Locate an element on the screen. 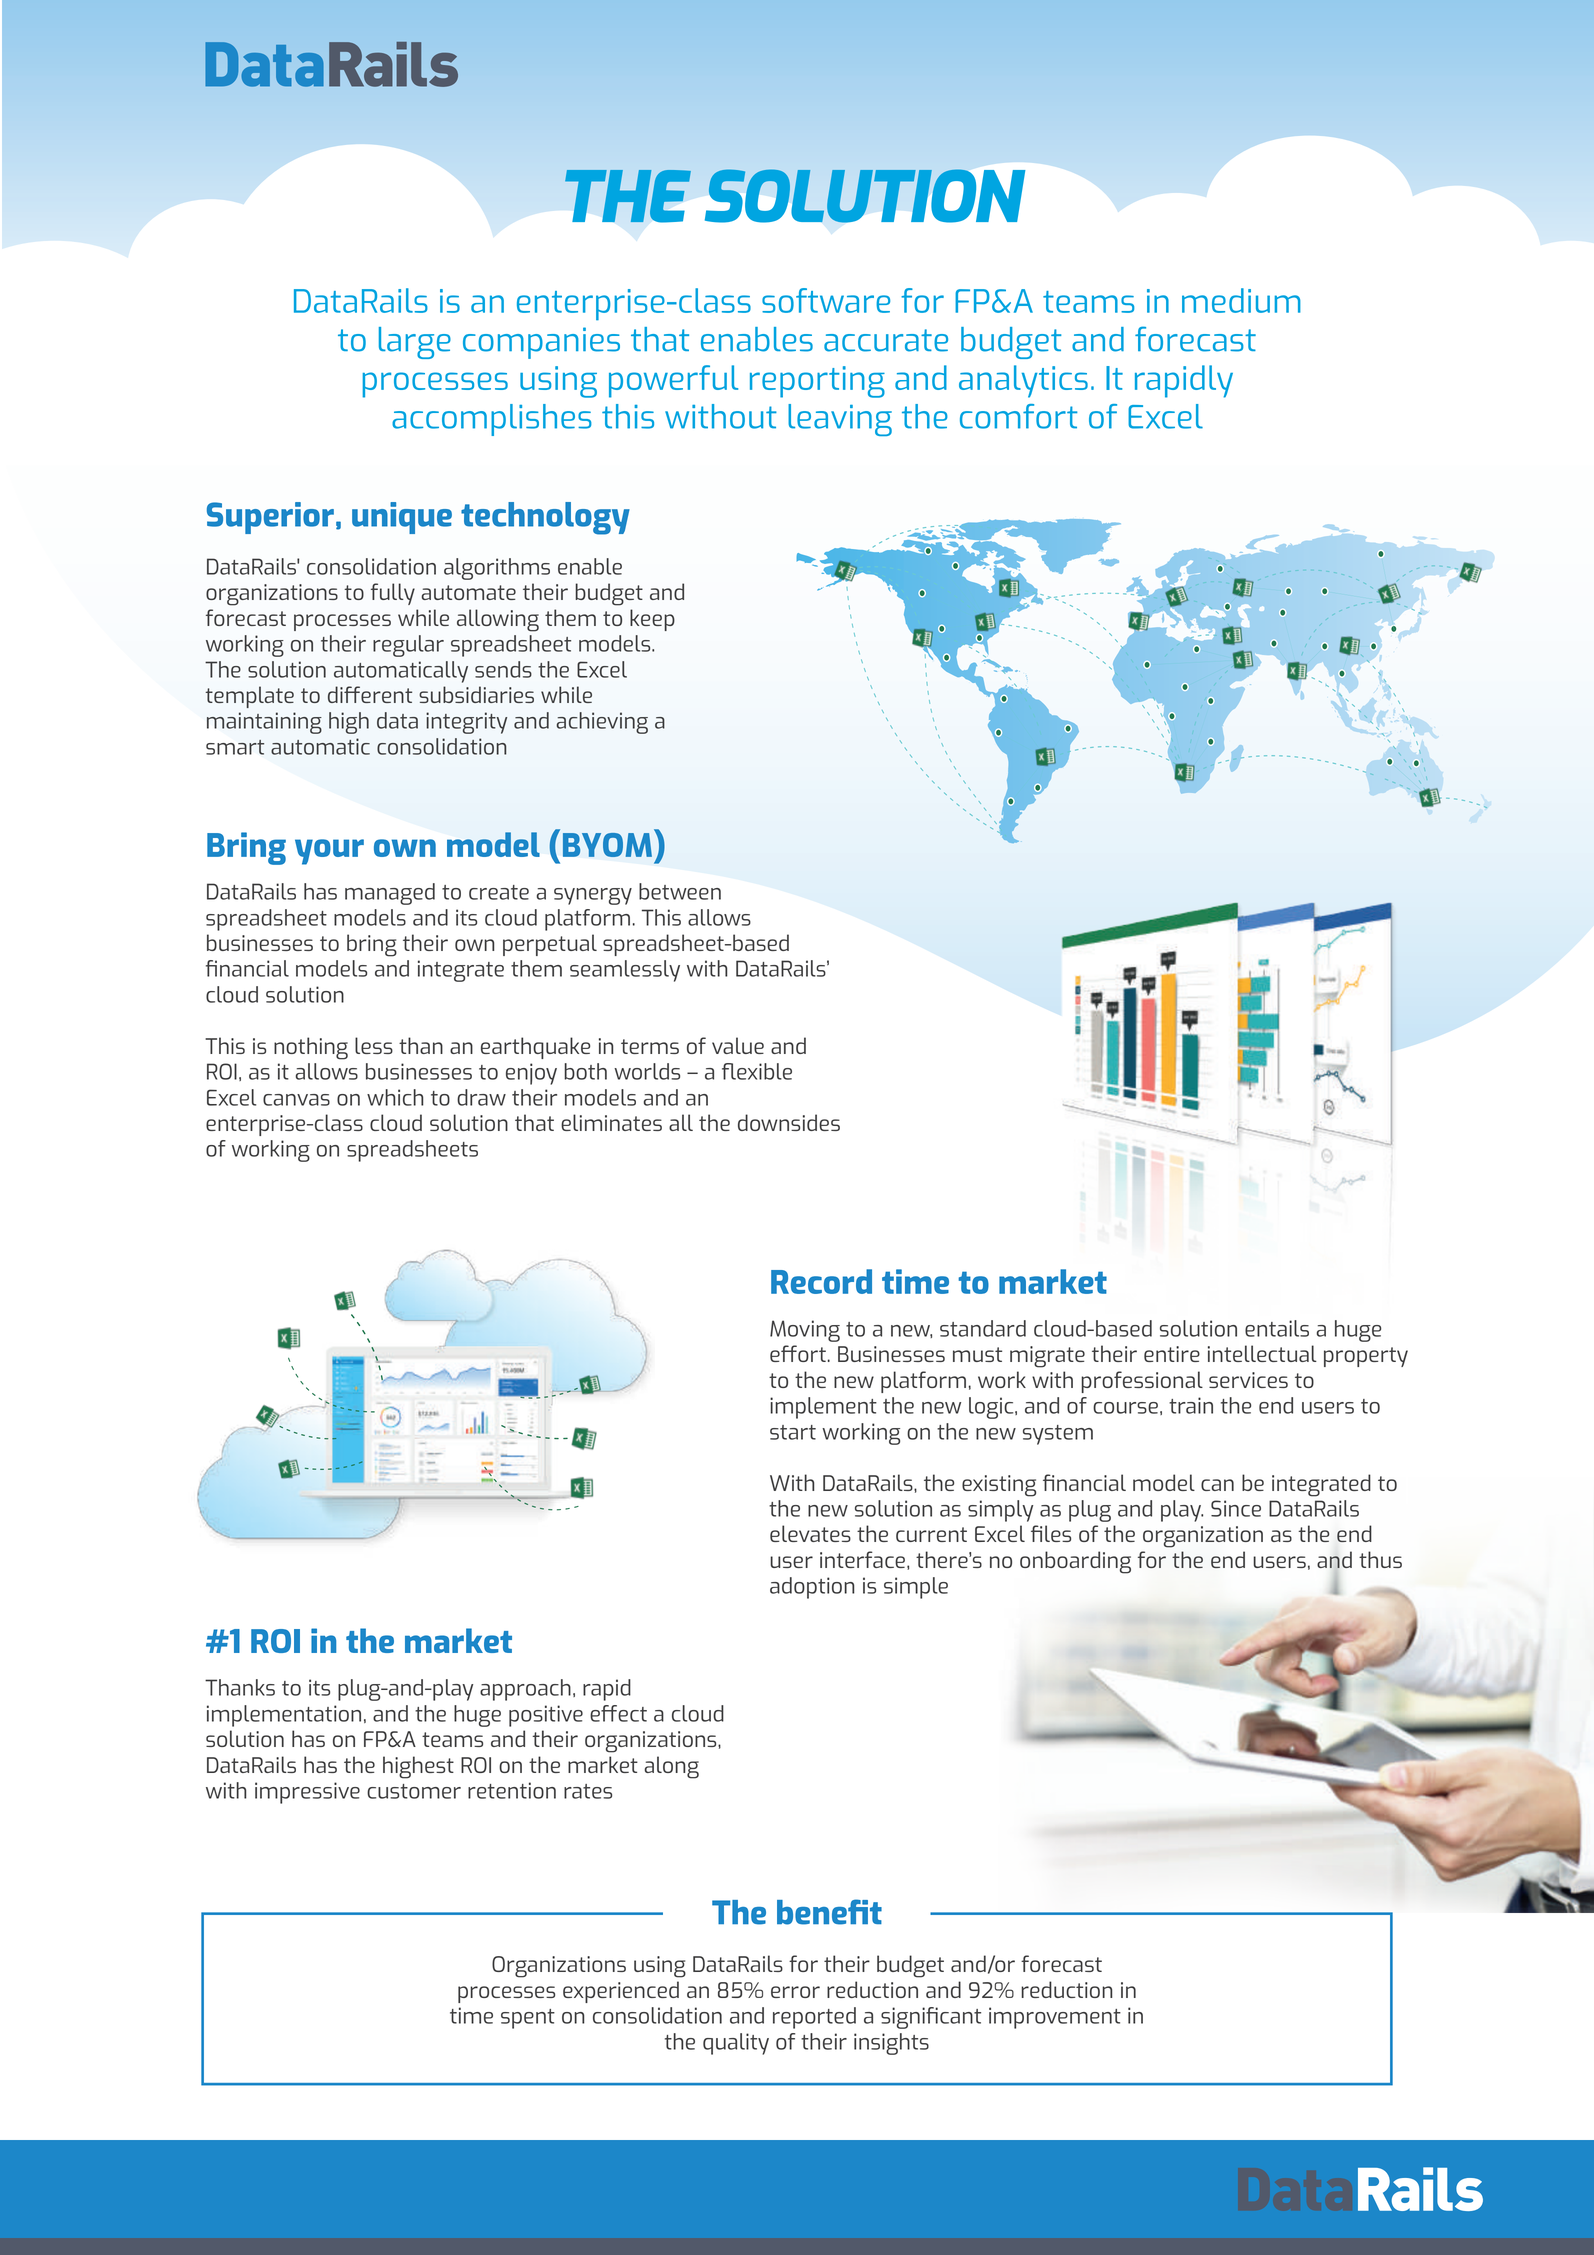  medium is located at coordinates (1241, 300).
